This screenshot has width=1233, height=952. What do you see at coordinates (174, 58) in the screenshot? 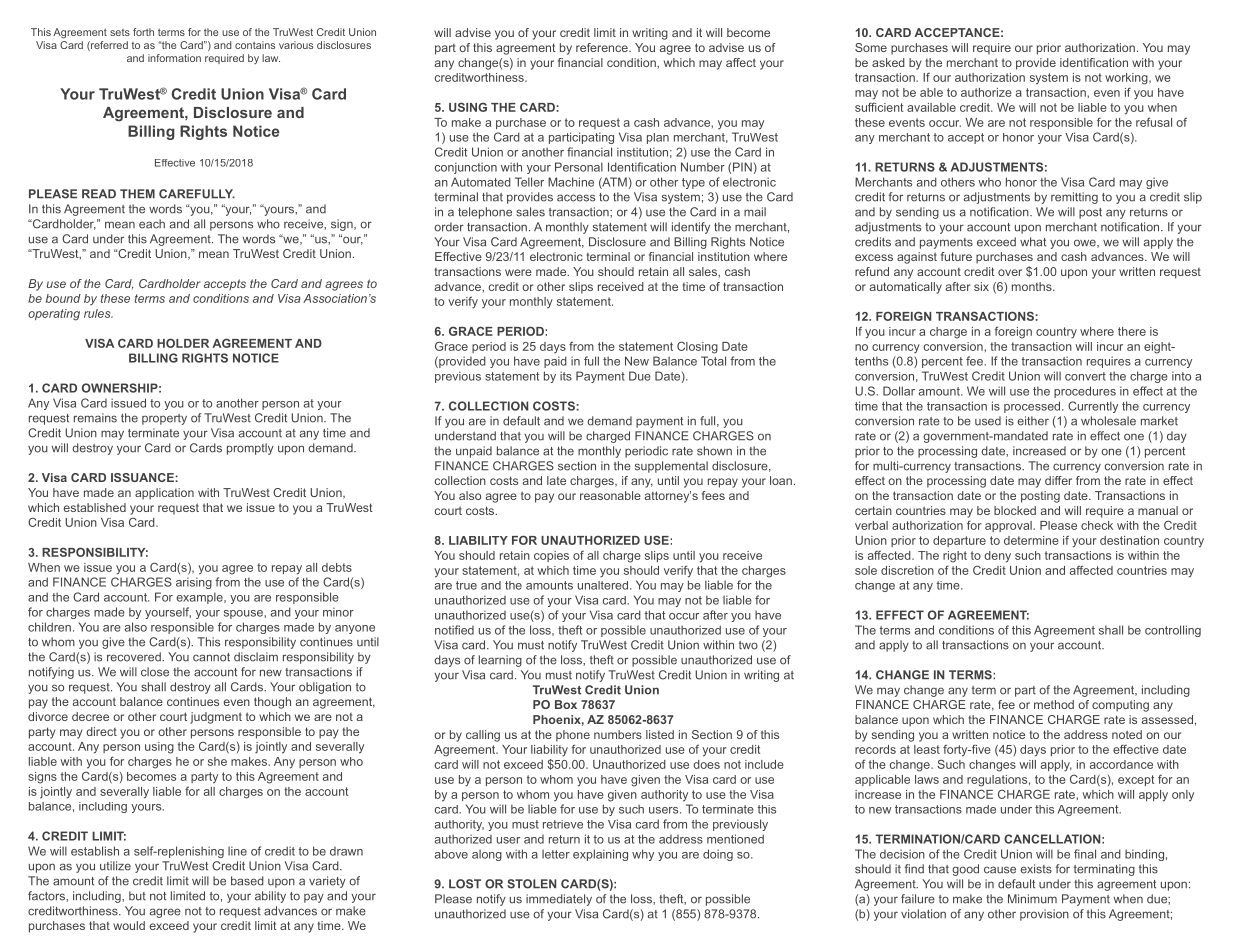
I see `information` at bounding box center [174, 58].
